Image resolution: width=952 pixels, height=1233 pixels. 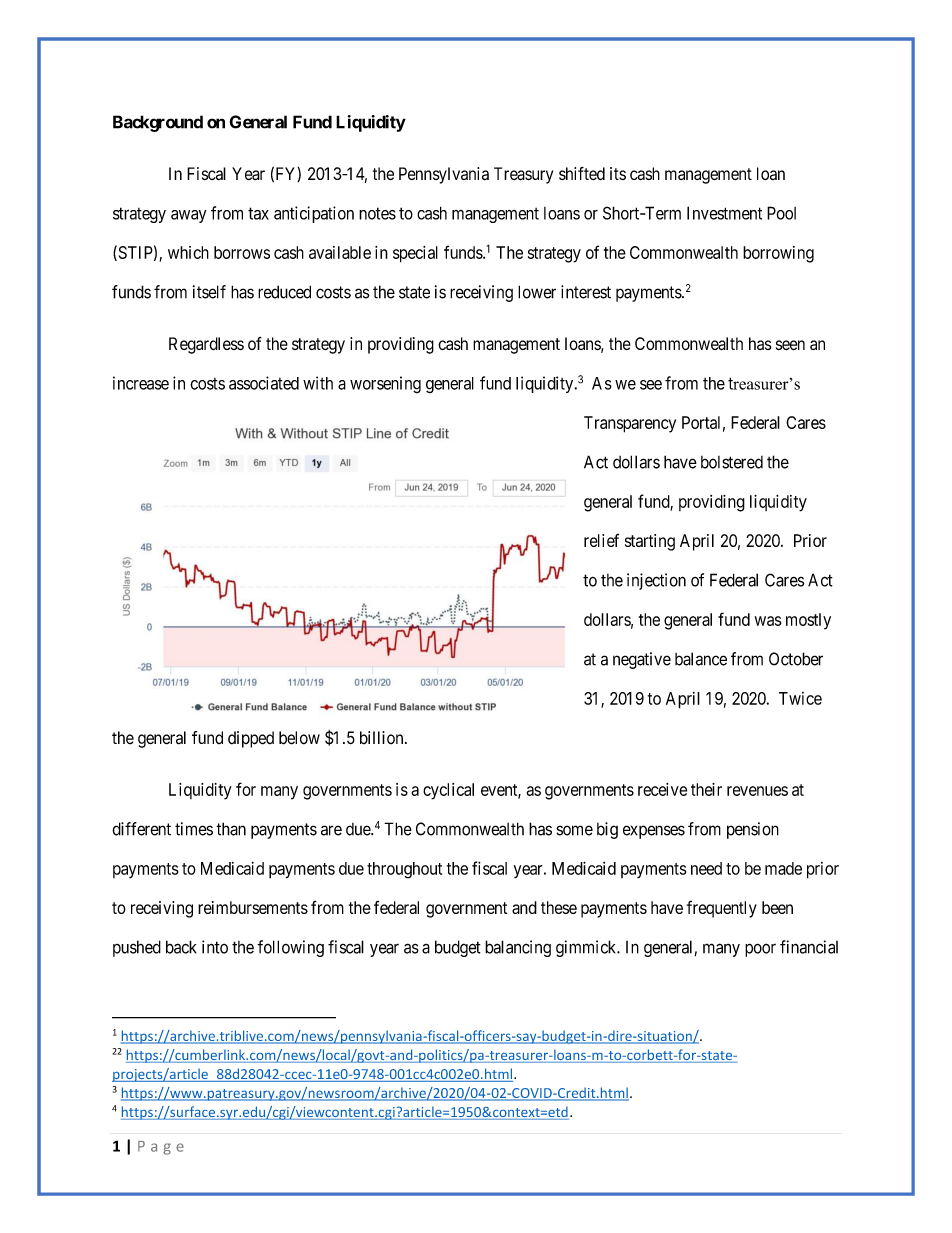 I want to click on dipped, so click(x=251, y=739).
